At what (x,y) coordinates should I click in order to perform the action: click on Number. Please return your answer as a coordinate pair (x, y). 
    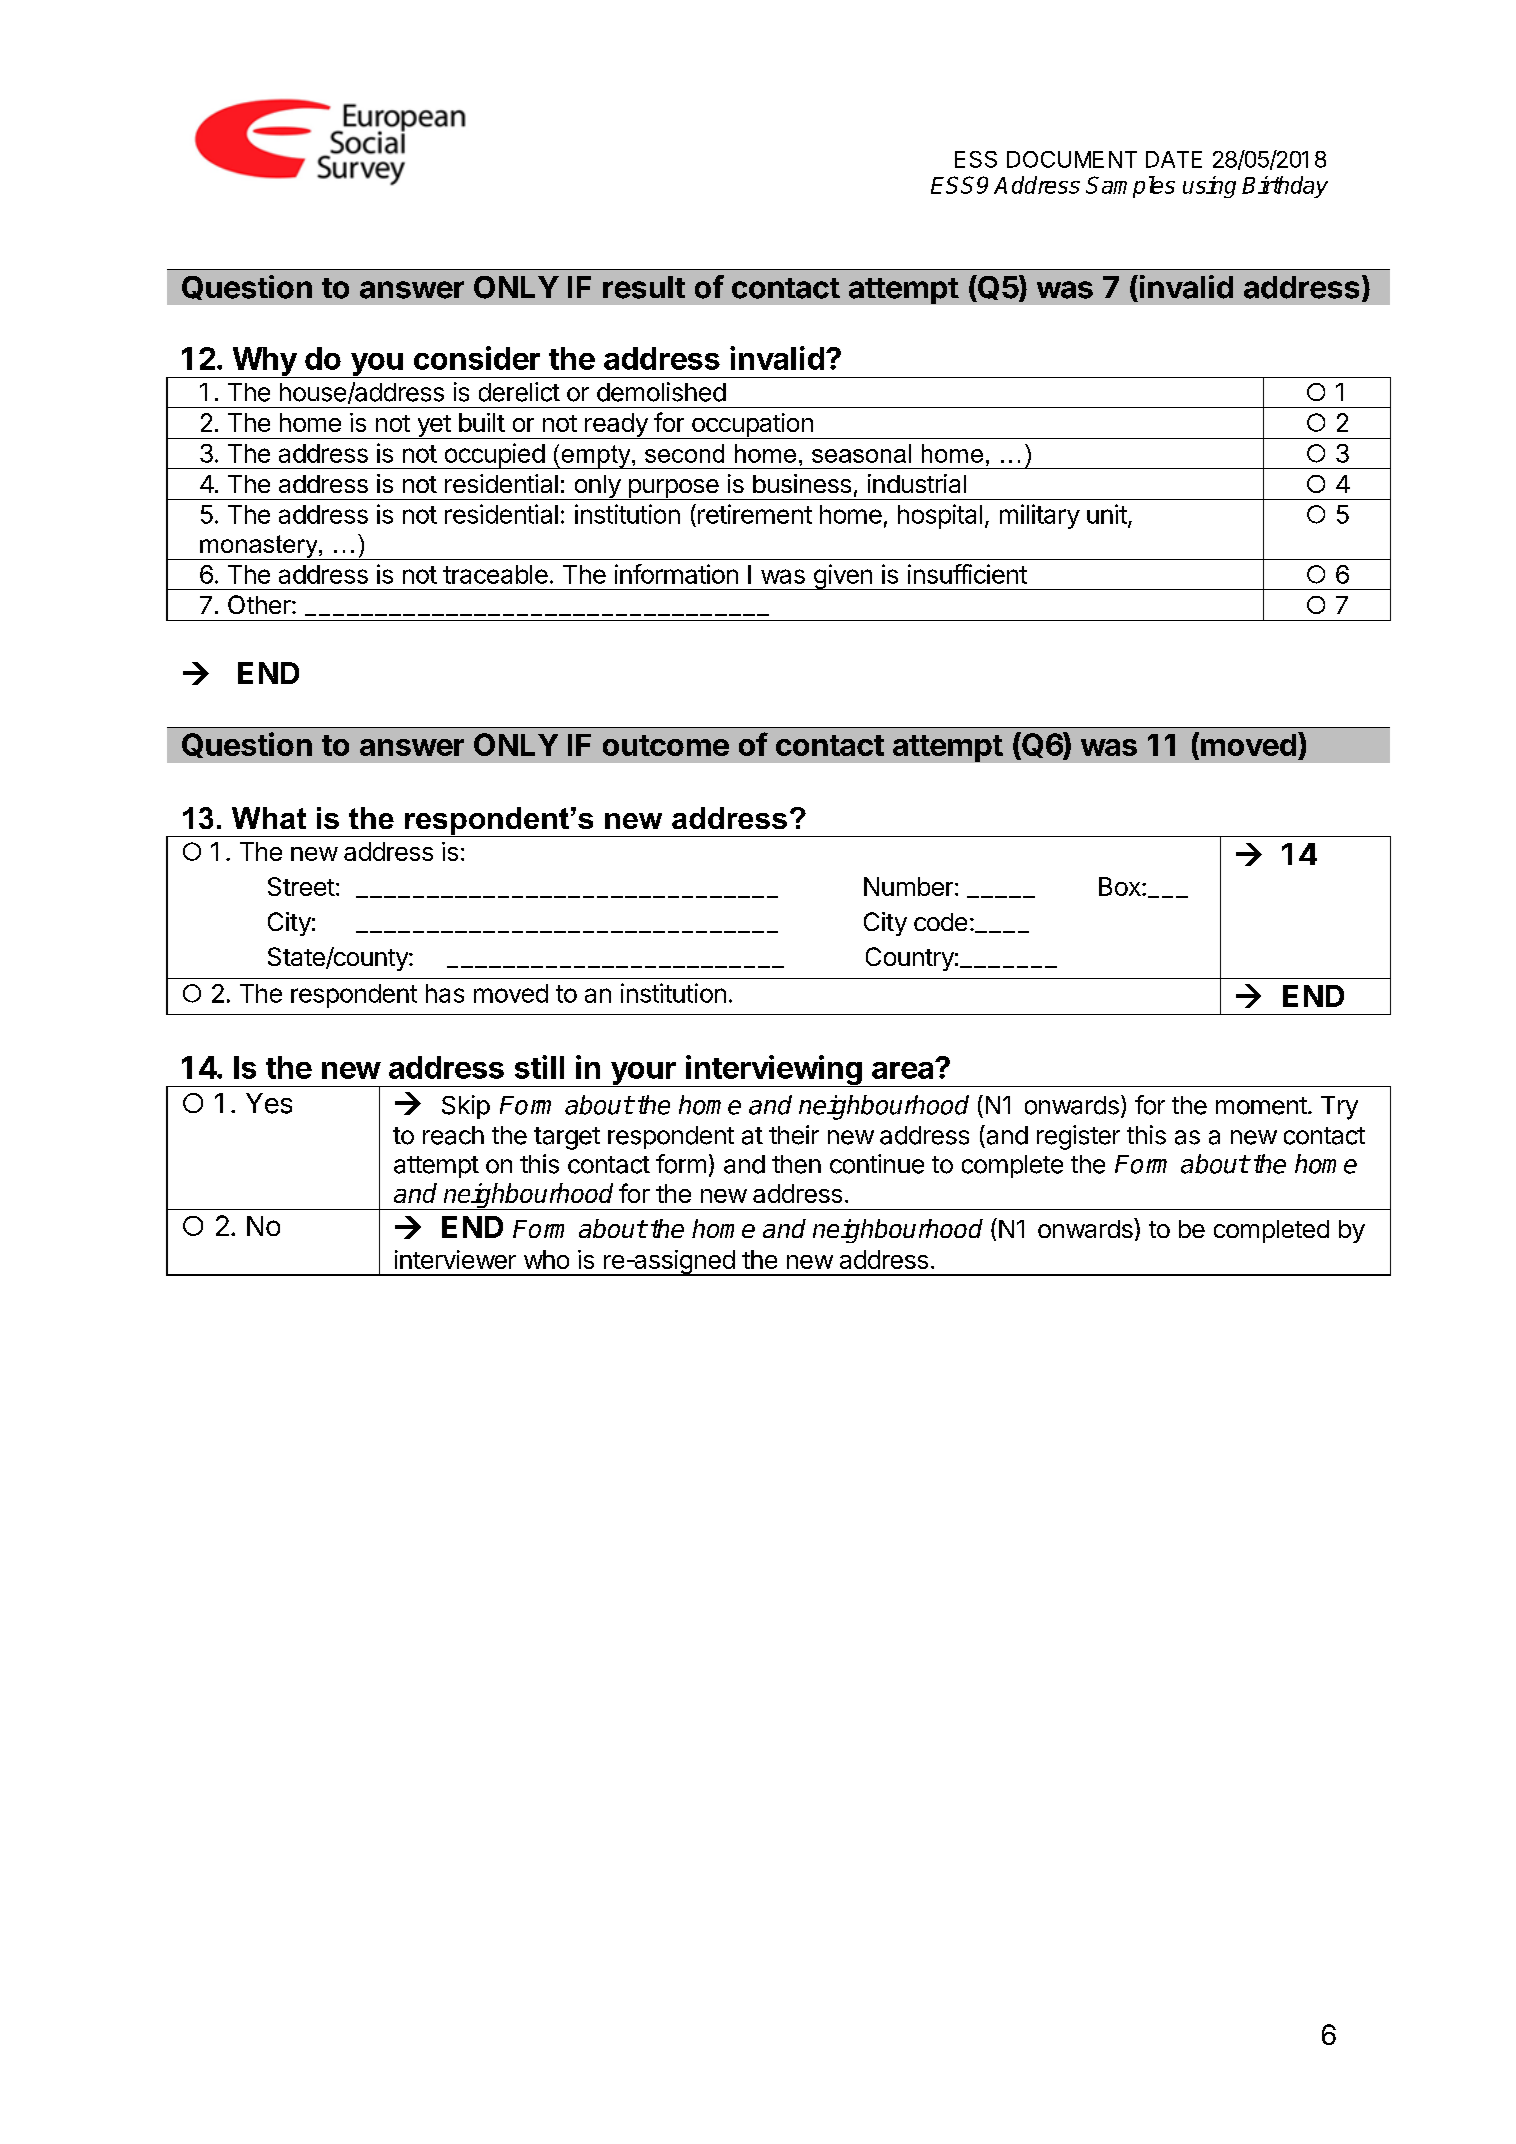
    Looking at the image, I should click on (908, 886).
